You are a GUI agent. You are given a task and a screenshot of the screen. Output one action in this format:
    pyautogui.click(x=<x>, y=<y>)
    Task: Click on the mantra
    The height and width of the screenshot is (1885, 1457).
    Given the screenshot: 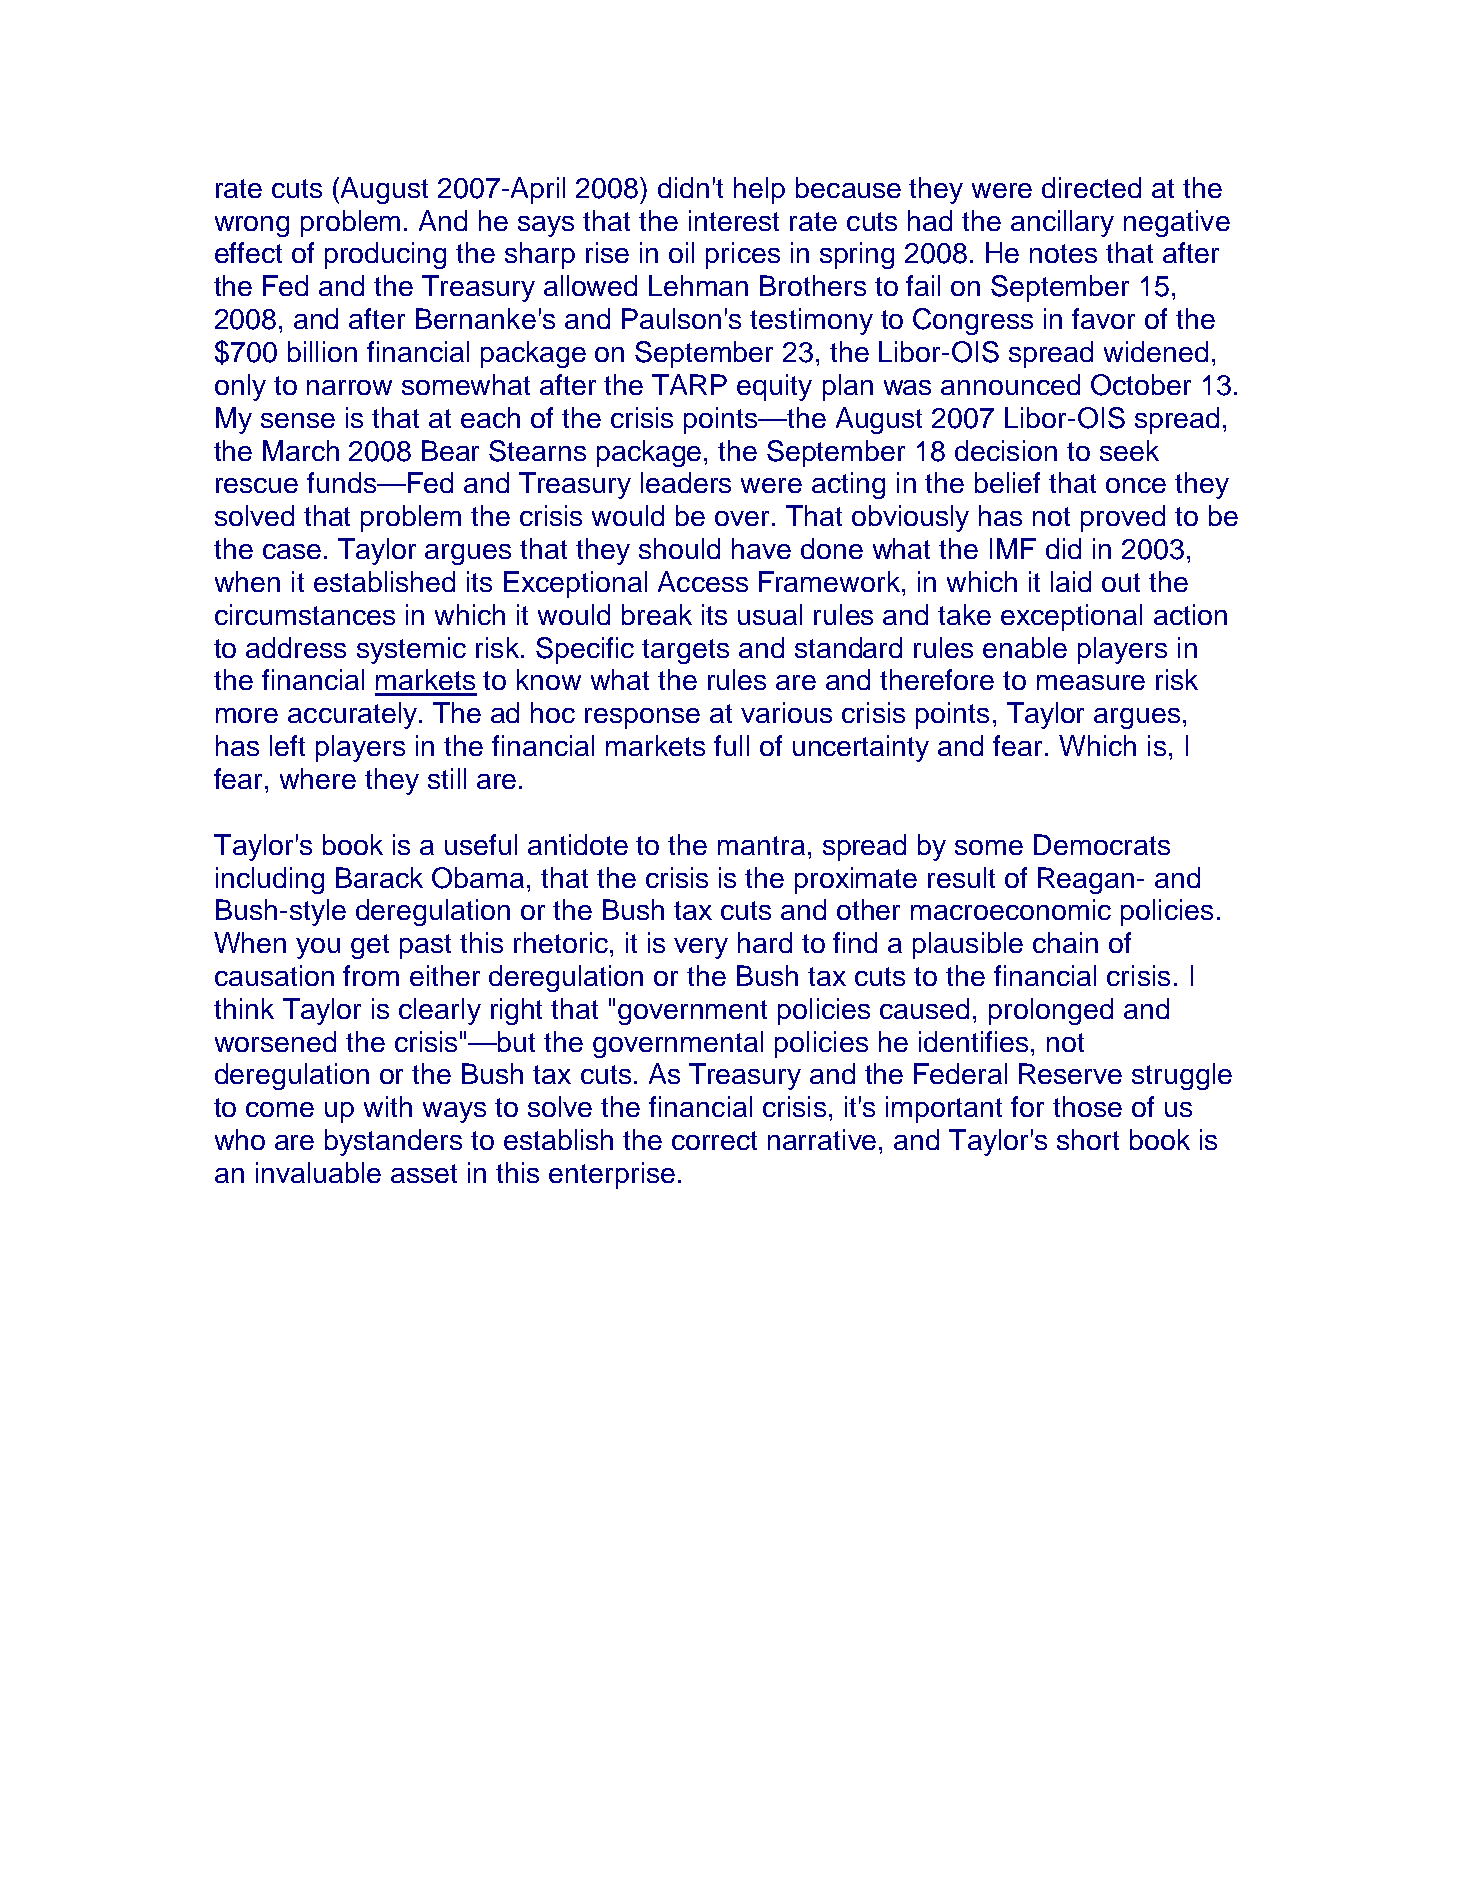 What is the action you would take?
    pyautogui.click(x=761, y=845)
